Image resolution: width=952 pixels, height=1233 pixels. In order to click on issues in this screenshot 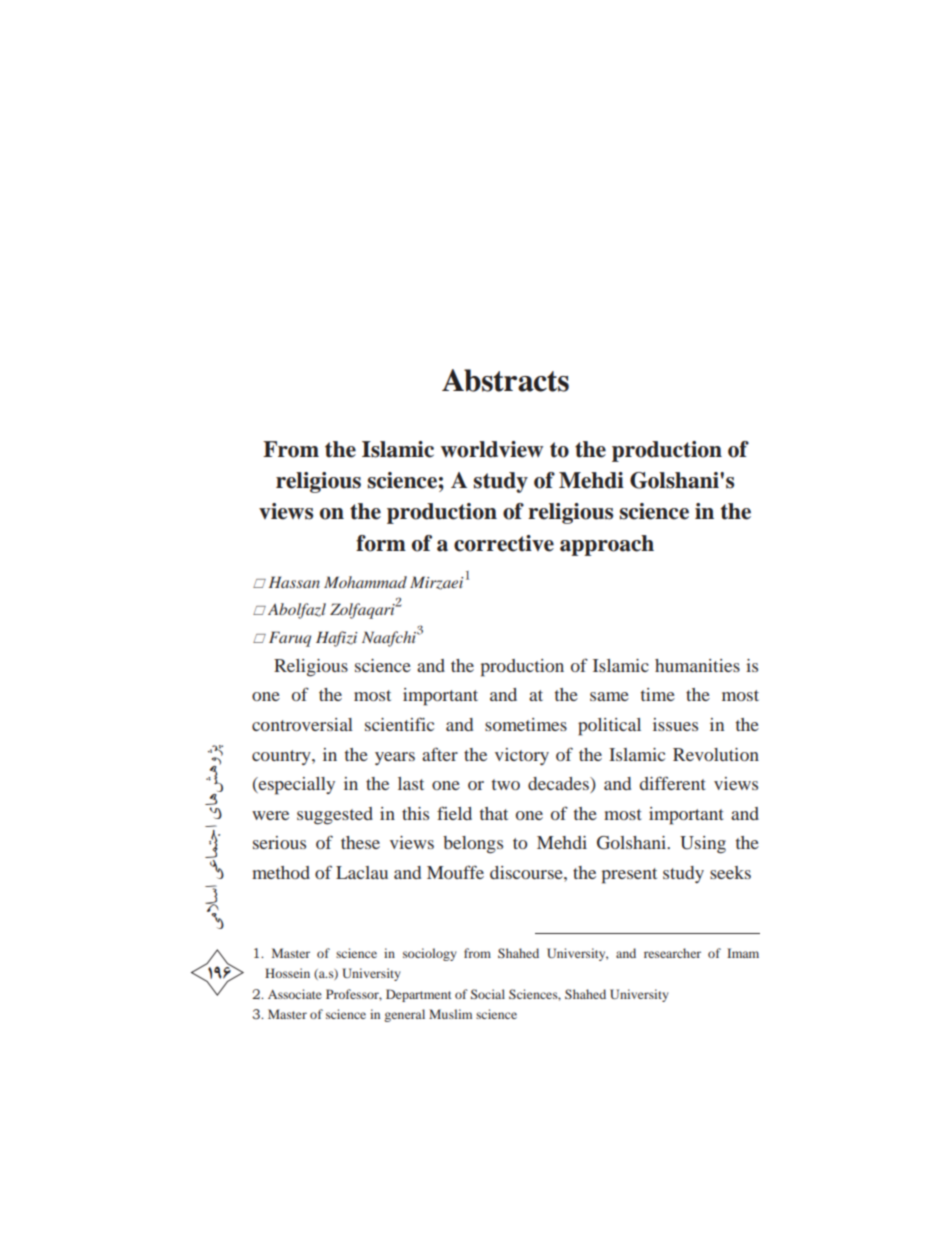, I will do `click(675, 724)`.
